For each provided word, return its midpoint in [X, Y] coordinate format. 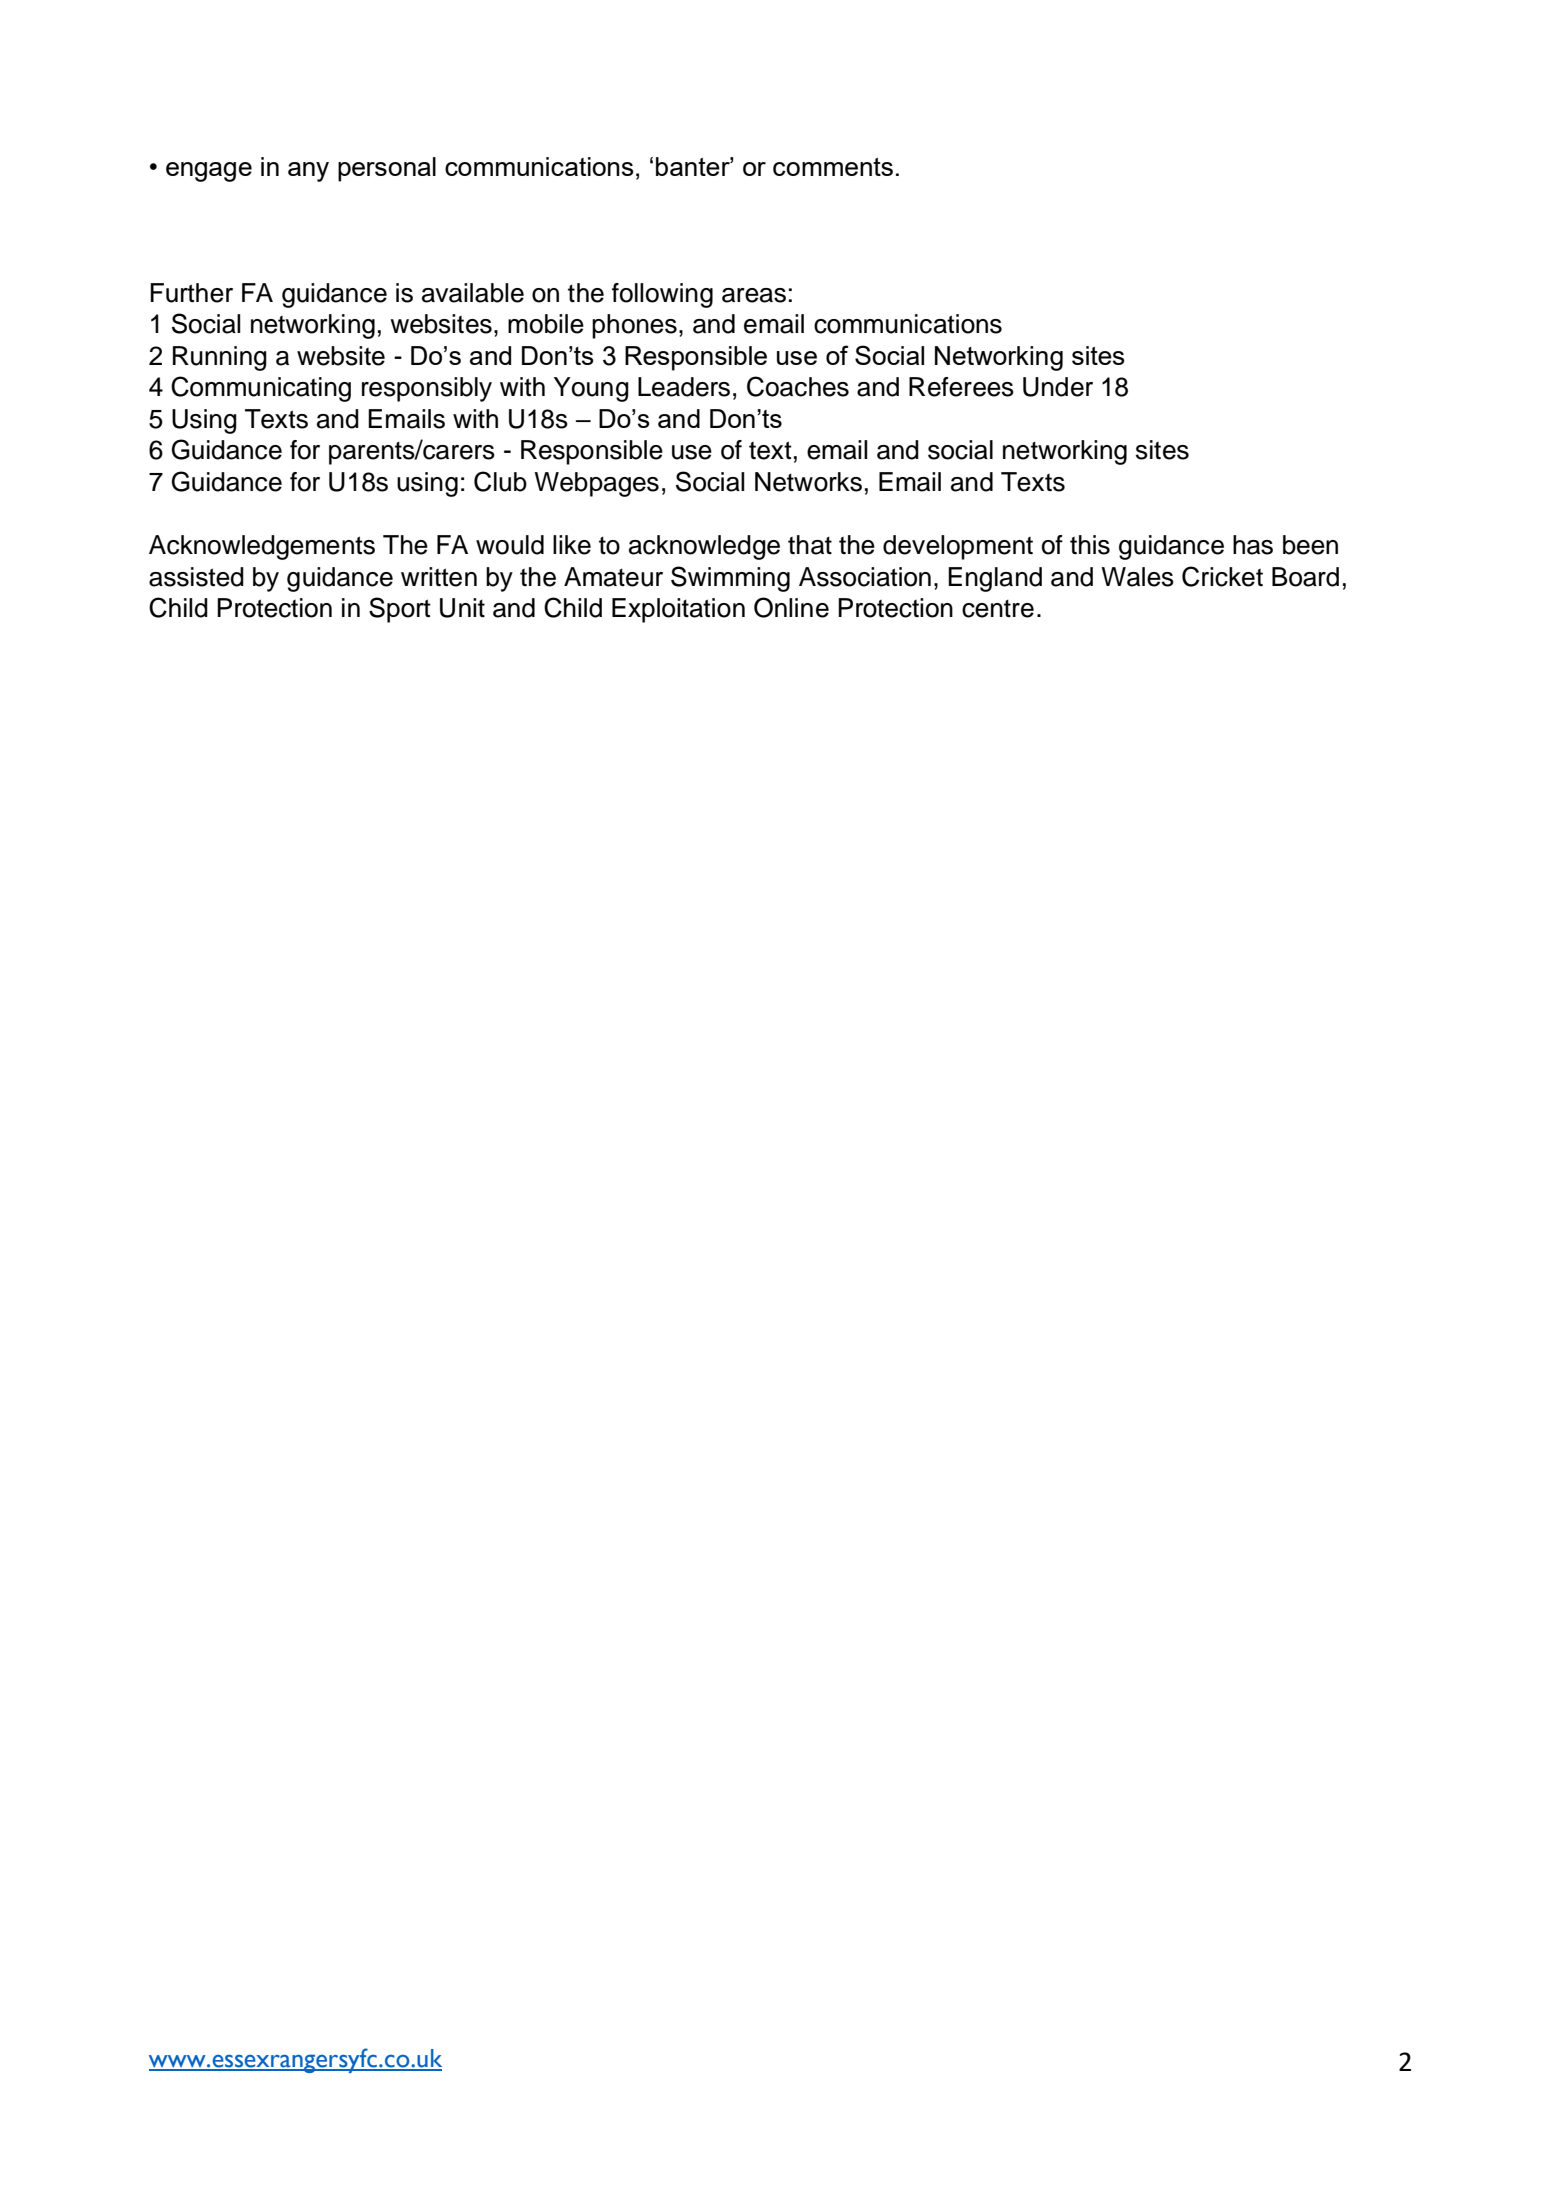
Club [500, 481]
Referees [961, 387]
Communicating [261, 389]
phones [634, 326]
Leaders [684, 387]
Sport [400, 610]
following [662, 295]
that [810, 545]
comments [833, 167]
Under [1058, 387]
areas [754, 295]
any [308, 172]
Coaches [798, 386]
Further [191, 293]
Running [220, 358]
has [1253, 545]
